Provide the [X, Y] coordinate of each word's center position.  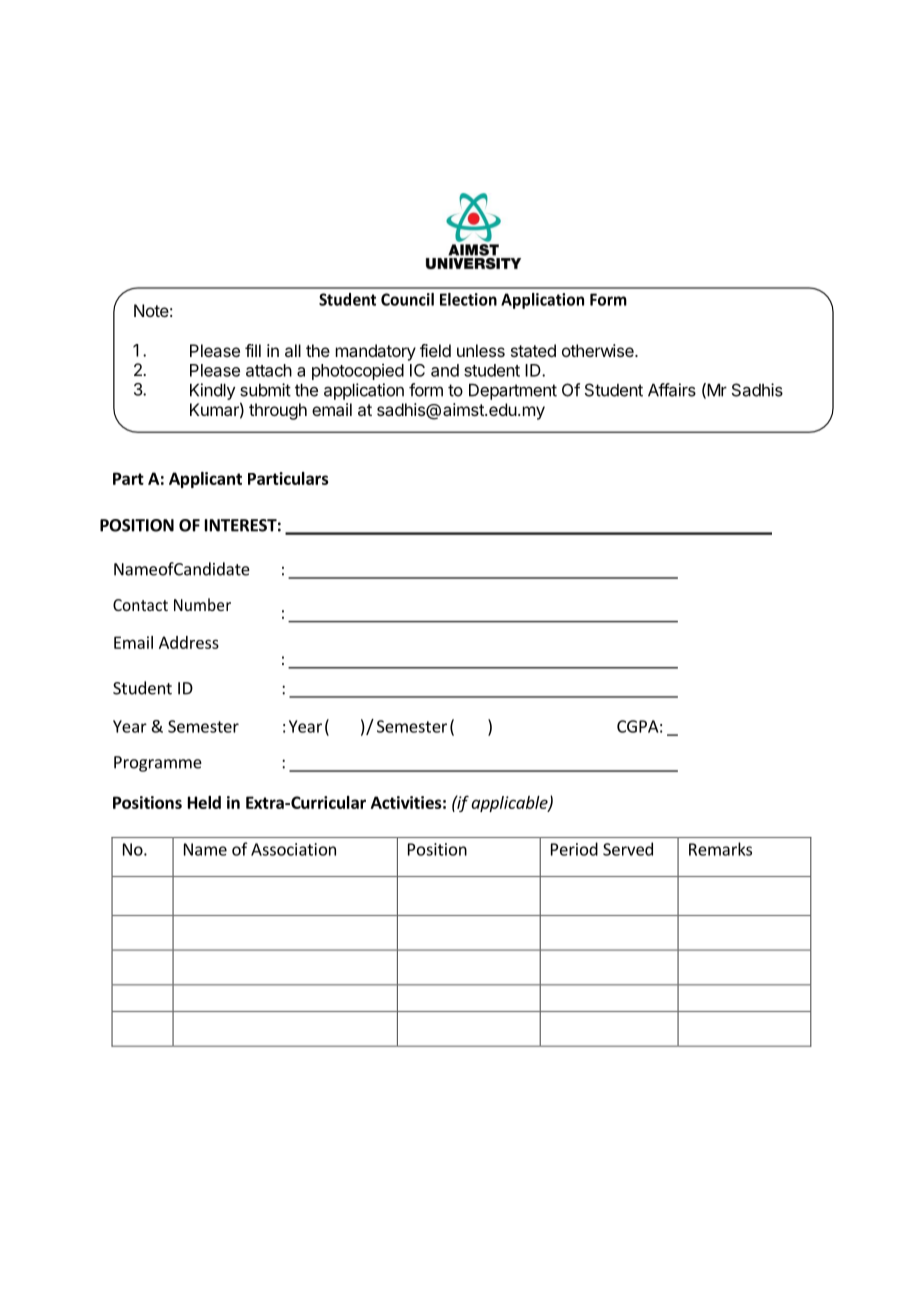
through [278, 411]
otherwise [599, 350]
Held [204, 802]
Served [628, 849]
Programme [158, 764]
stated [533, 350]
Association [293, 849]
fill [253, 350]
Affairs [672, 390]
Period [574, 849]
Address [189, 642]
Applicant [205, 480]
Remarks [720, 849]
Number [202, 604]
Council [407, 299]
